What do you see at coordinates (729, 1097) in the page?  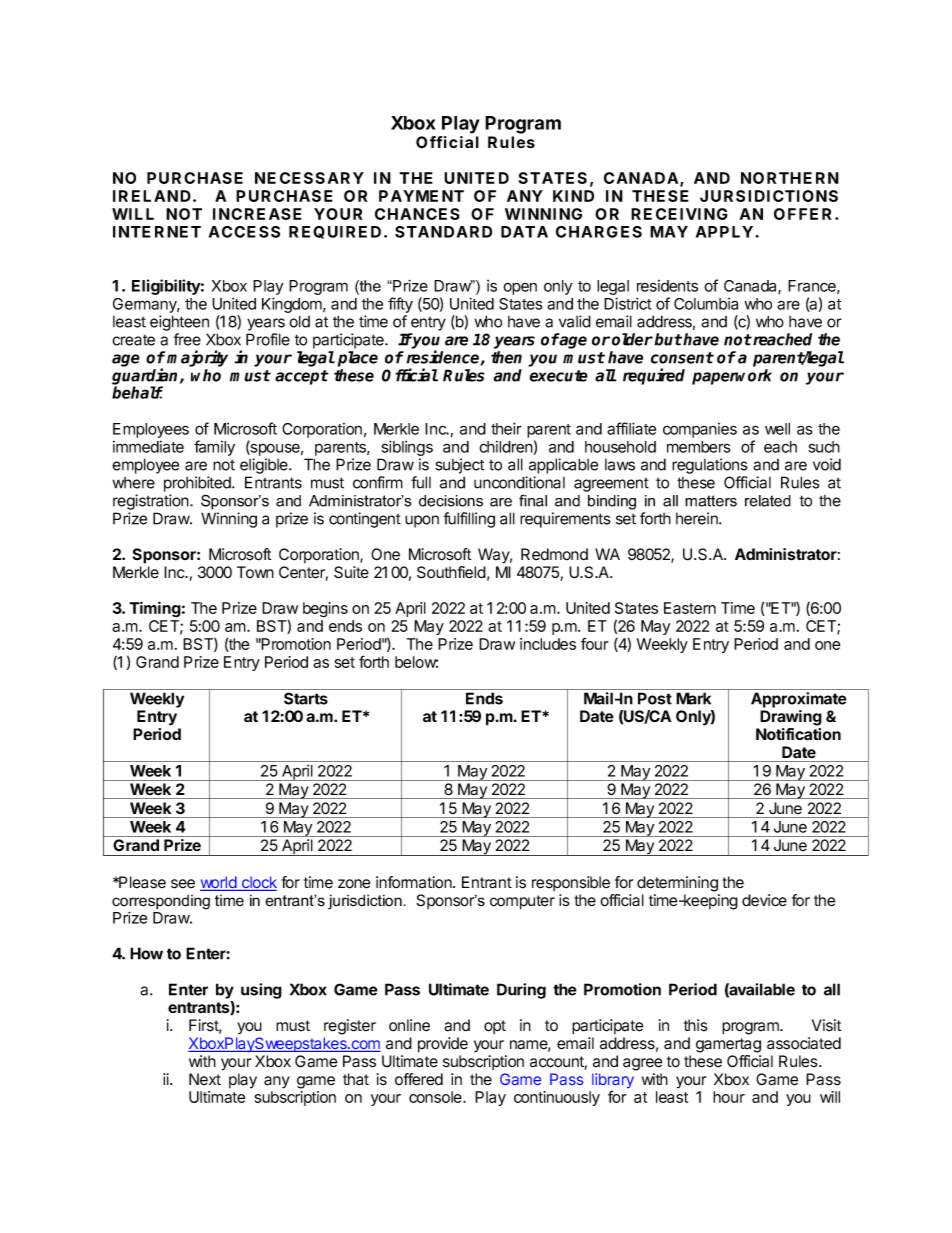 I see `hour` at bounding box center [729, 1097].
